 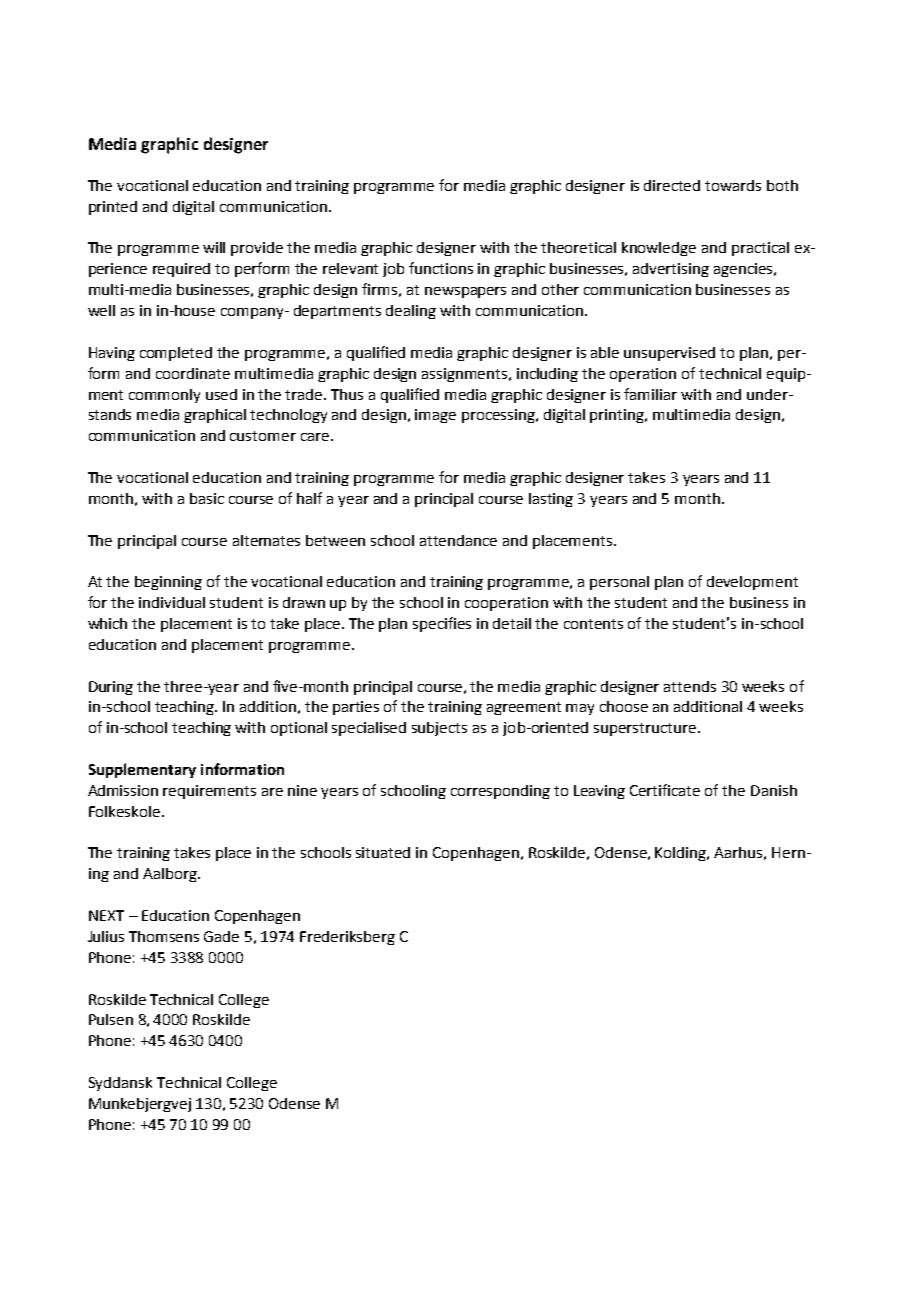 What do you see at coordinates (439, 729) in the screenshot?
I see `subjects` at bounding box center [439, 729].
